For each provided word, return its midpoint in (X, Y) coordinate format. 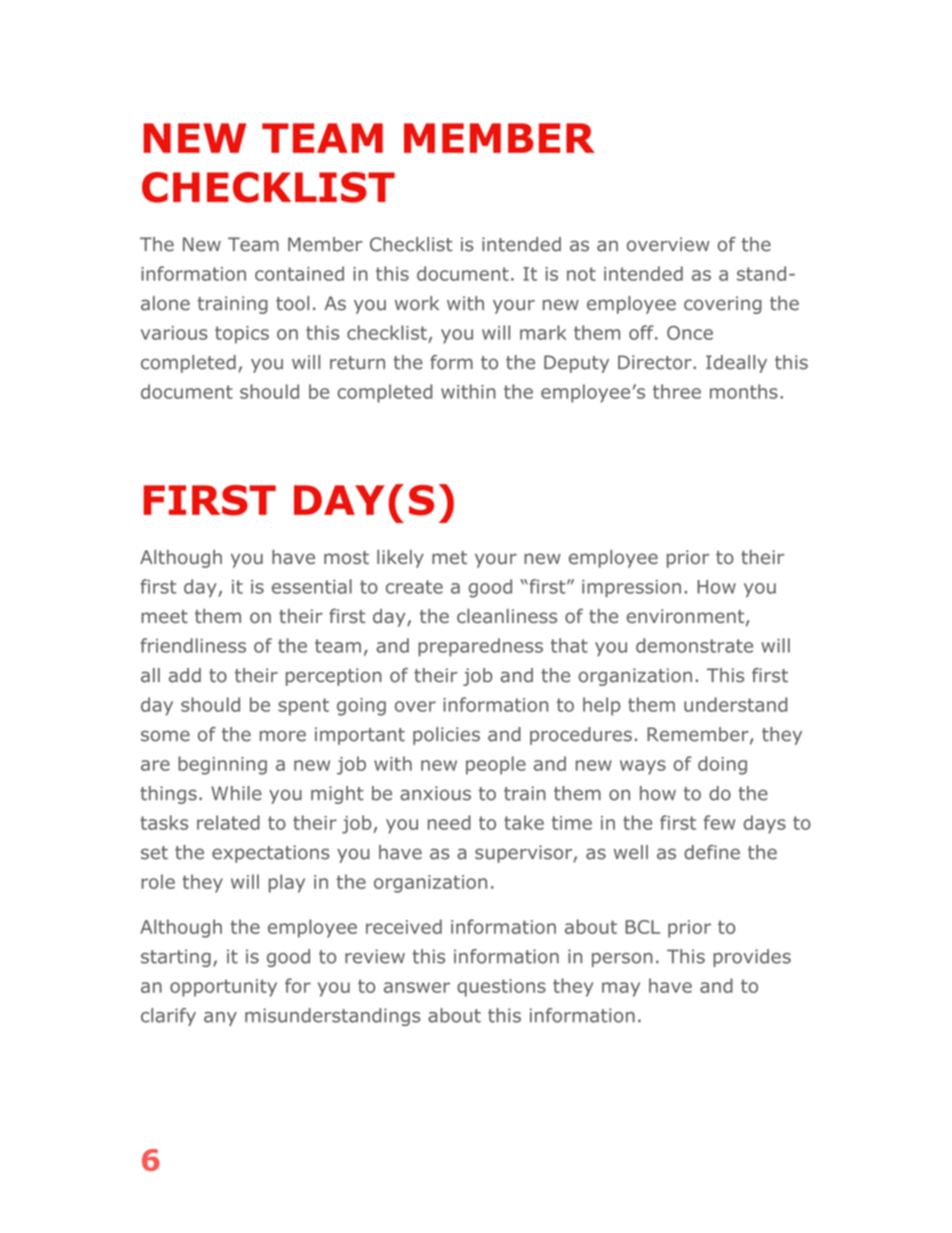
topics (242, 335)
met (449, 557)
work (417, 303)
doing (722, 765)
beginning (222, 765)
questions (501, 988)
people (496, 765)
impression (631, 589)
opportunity (223, 988)
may (621, 989)
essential (312, 586)
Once (690, 333)
